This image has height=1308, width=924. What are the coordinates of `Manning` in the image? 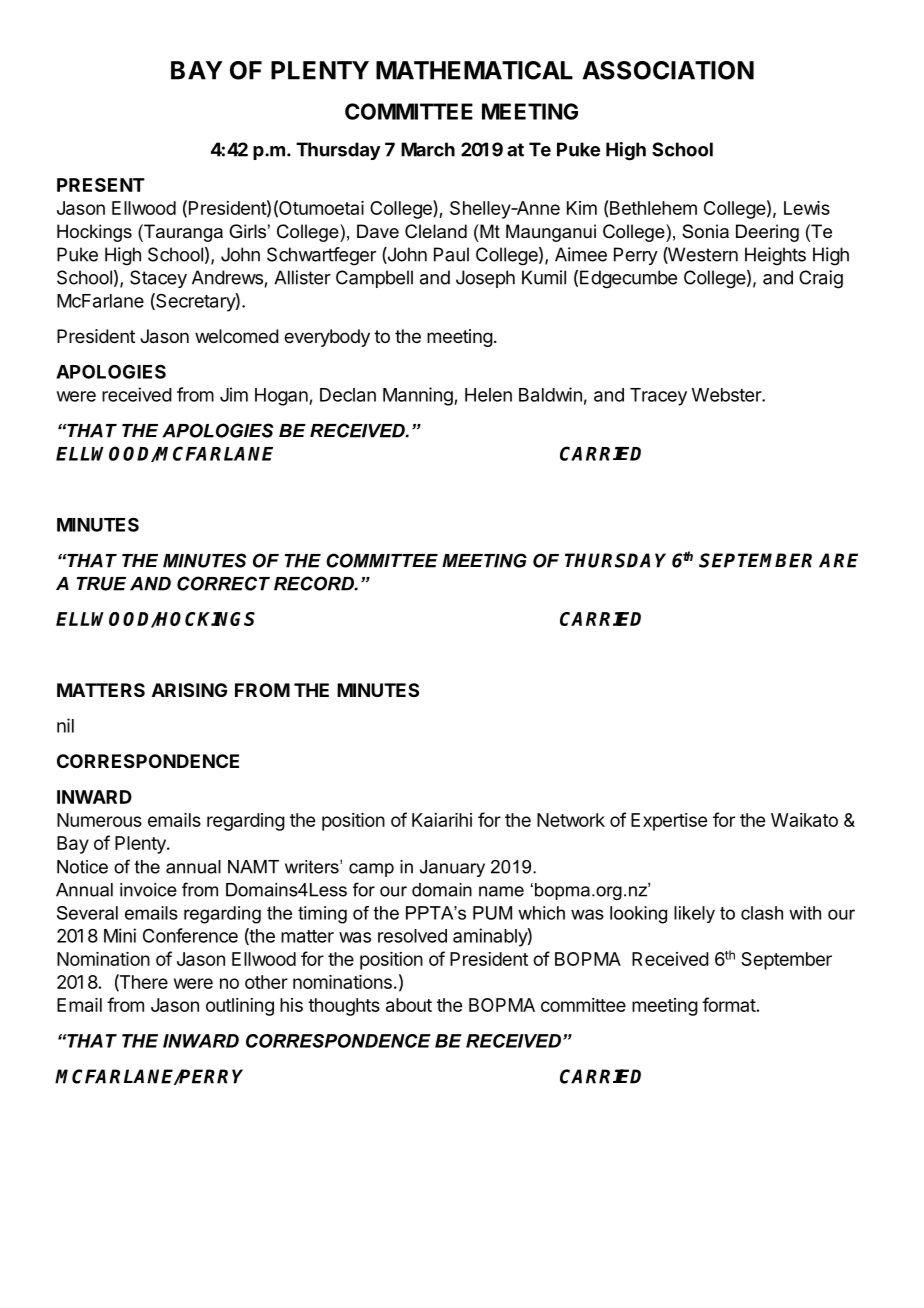 It's located at (419, 396).
